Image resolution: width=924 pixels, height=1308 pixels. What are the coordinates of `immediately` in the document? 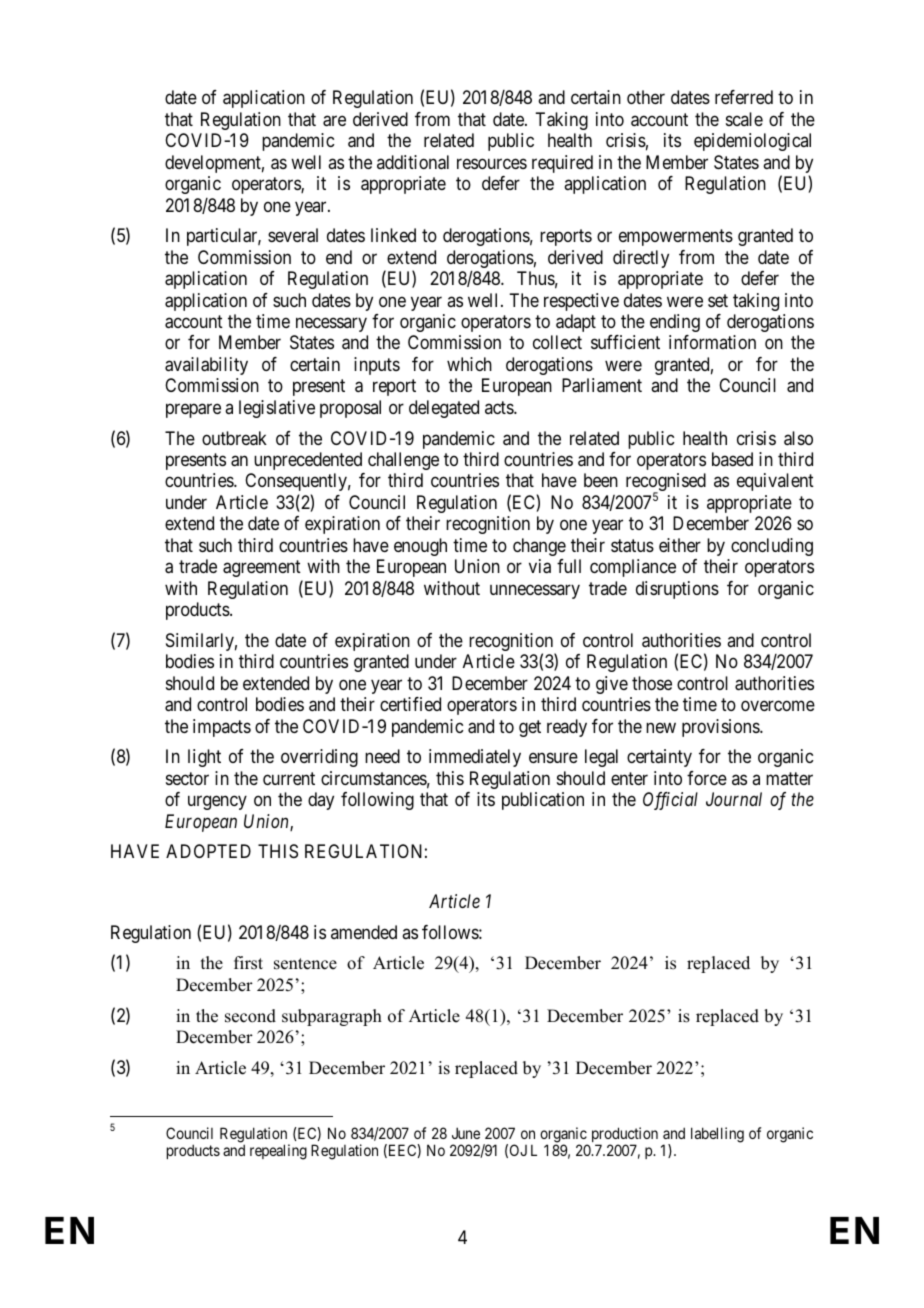 It's located at (475, 758).
